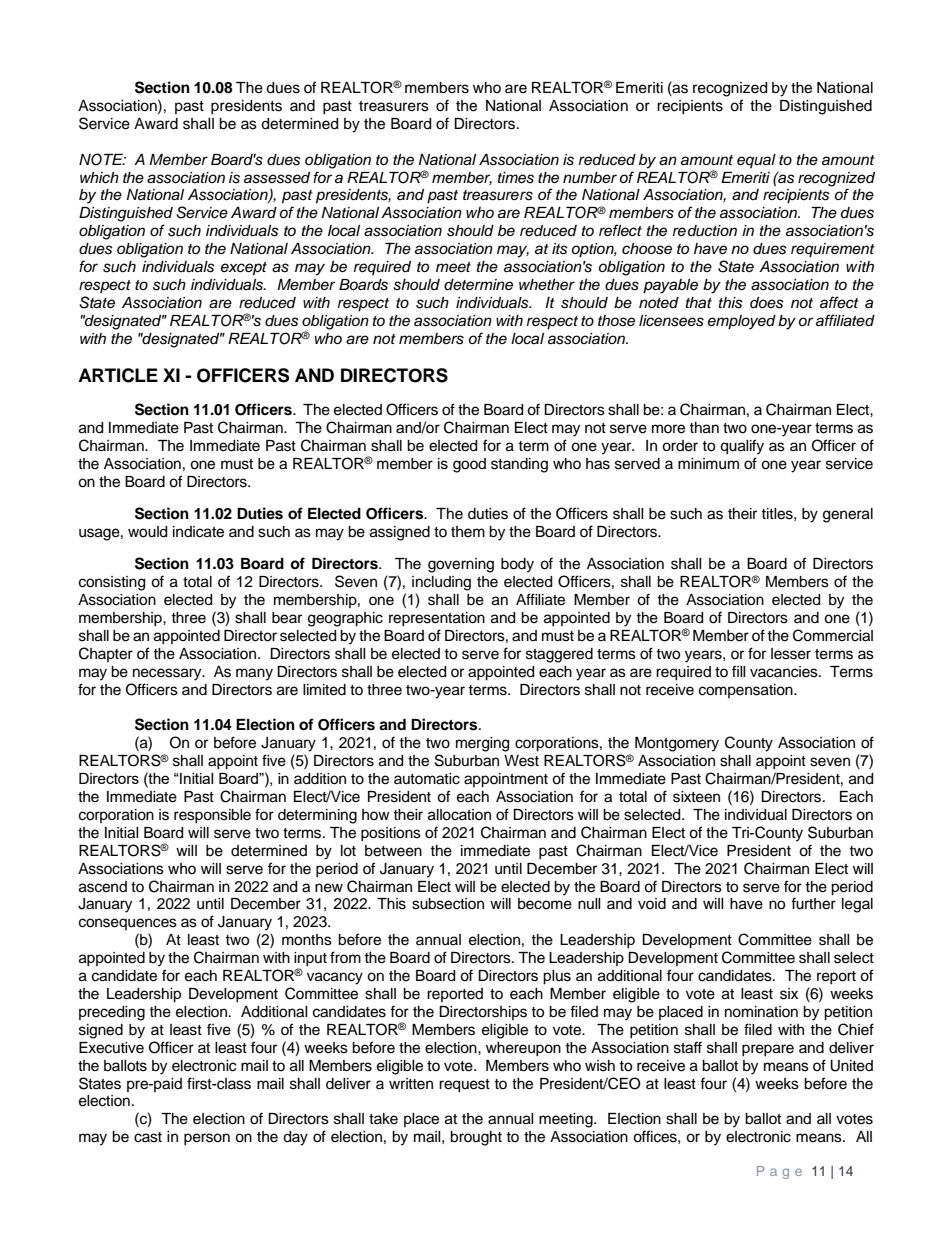  Describe the element at coordinates (212, 816) in the screenshot. I see `responsible` at that location.
